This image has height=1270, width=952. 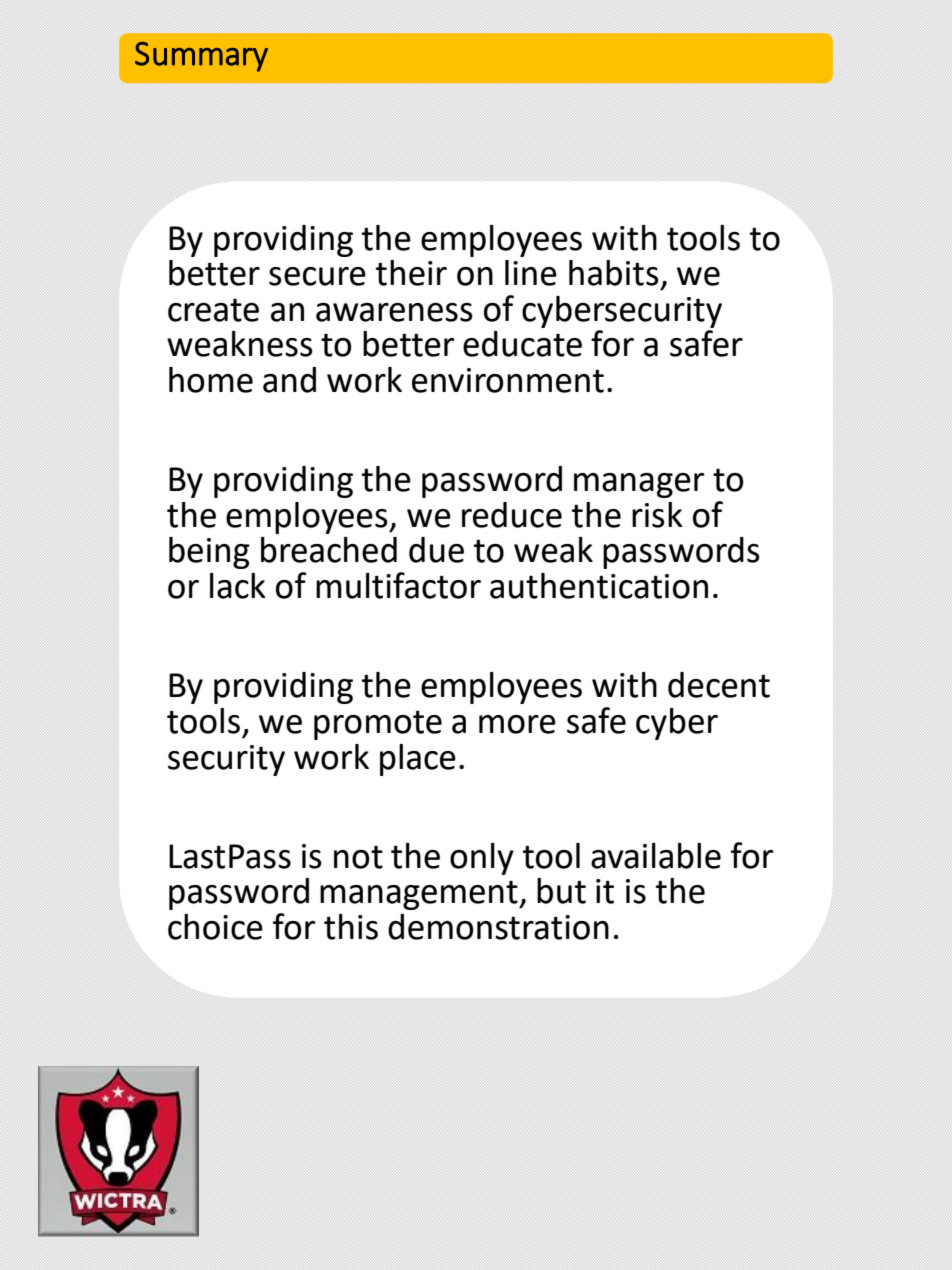 I want to click on awareness, so click(x=394, y=312).
